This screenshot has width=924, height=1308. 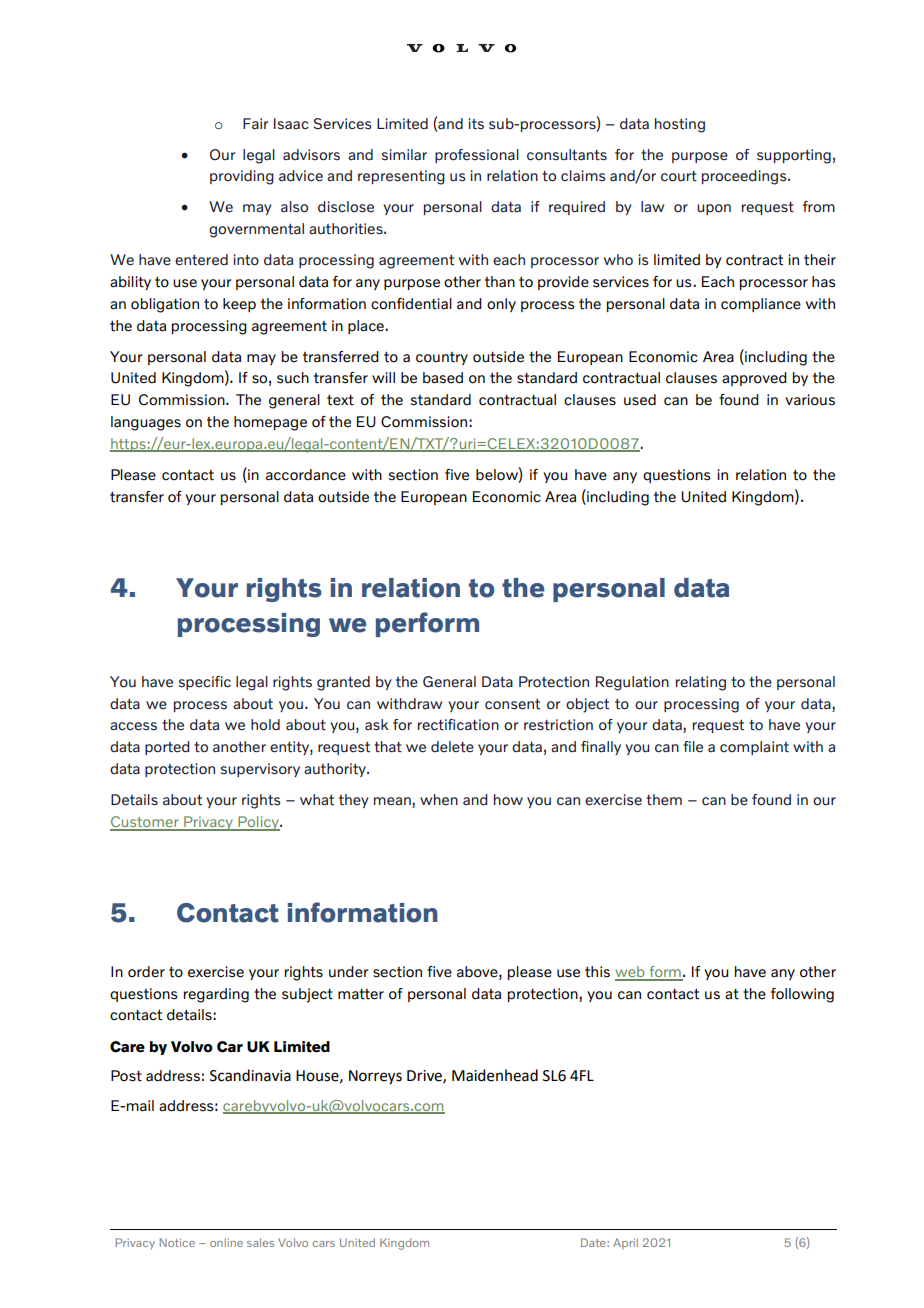 What do you see at coordinates (226, 1242) in the screenshot?
I see `online` at bounding box center [226, 1242].
